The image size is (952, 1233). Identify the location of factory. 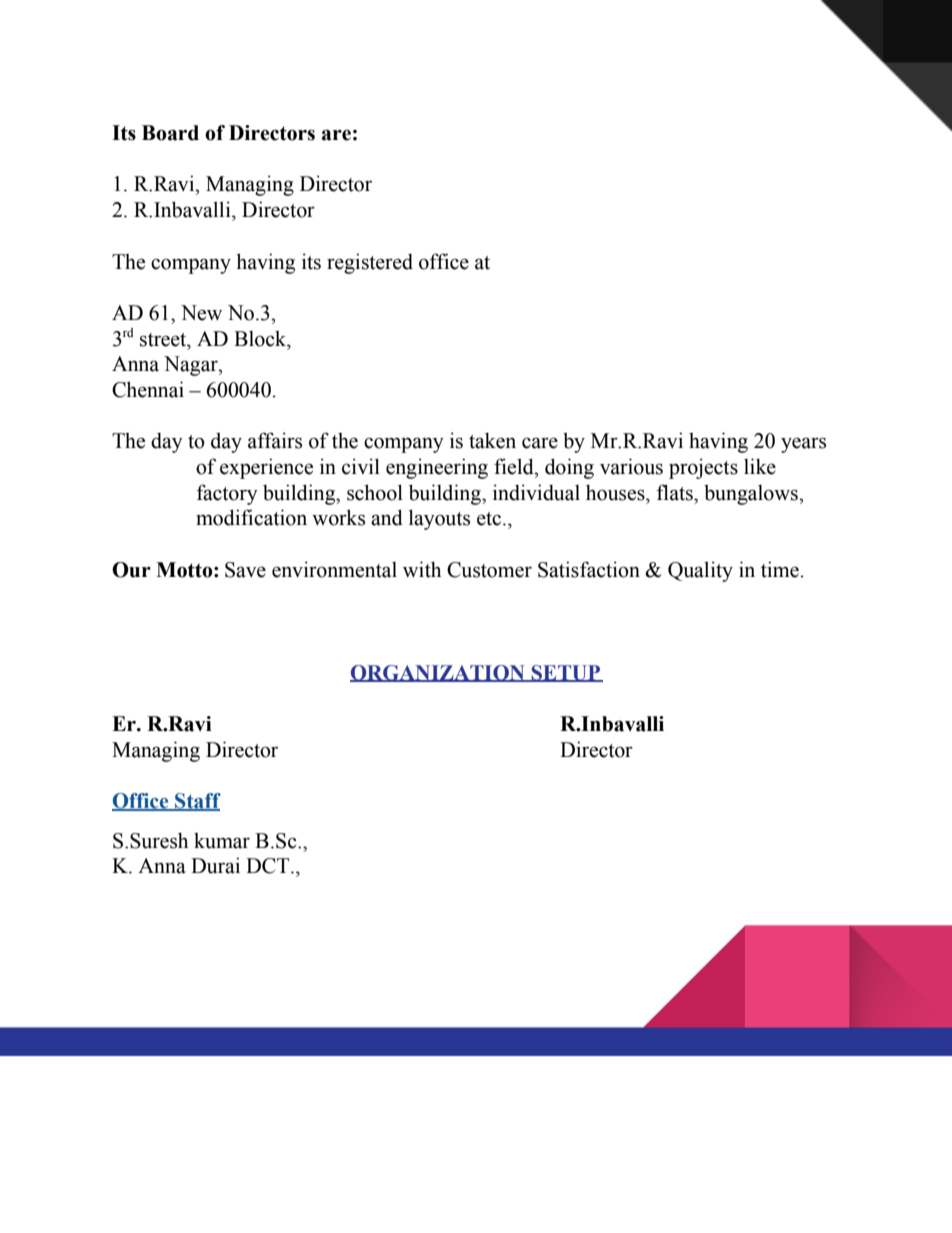
(227, 494).
